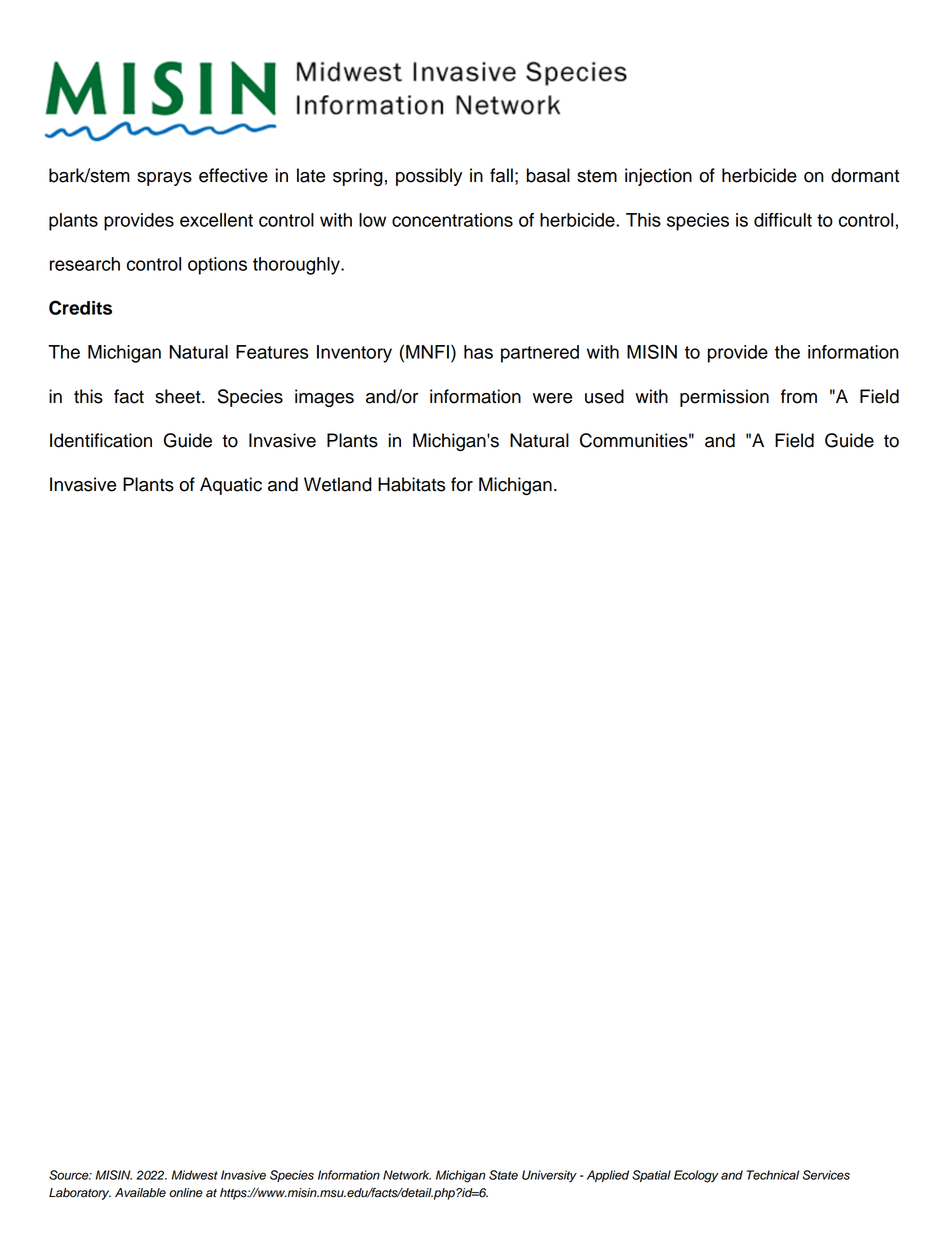  What do you see at coordinates (186, 1193) in the screenshot?
I see `online` at bounding box center [186, 1193].
